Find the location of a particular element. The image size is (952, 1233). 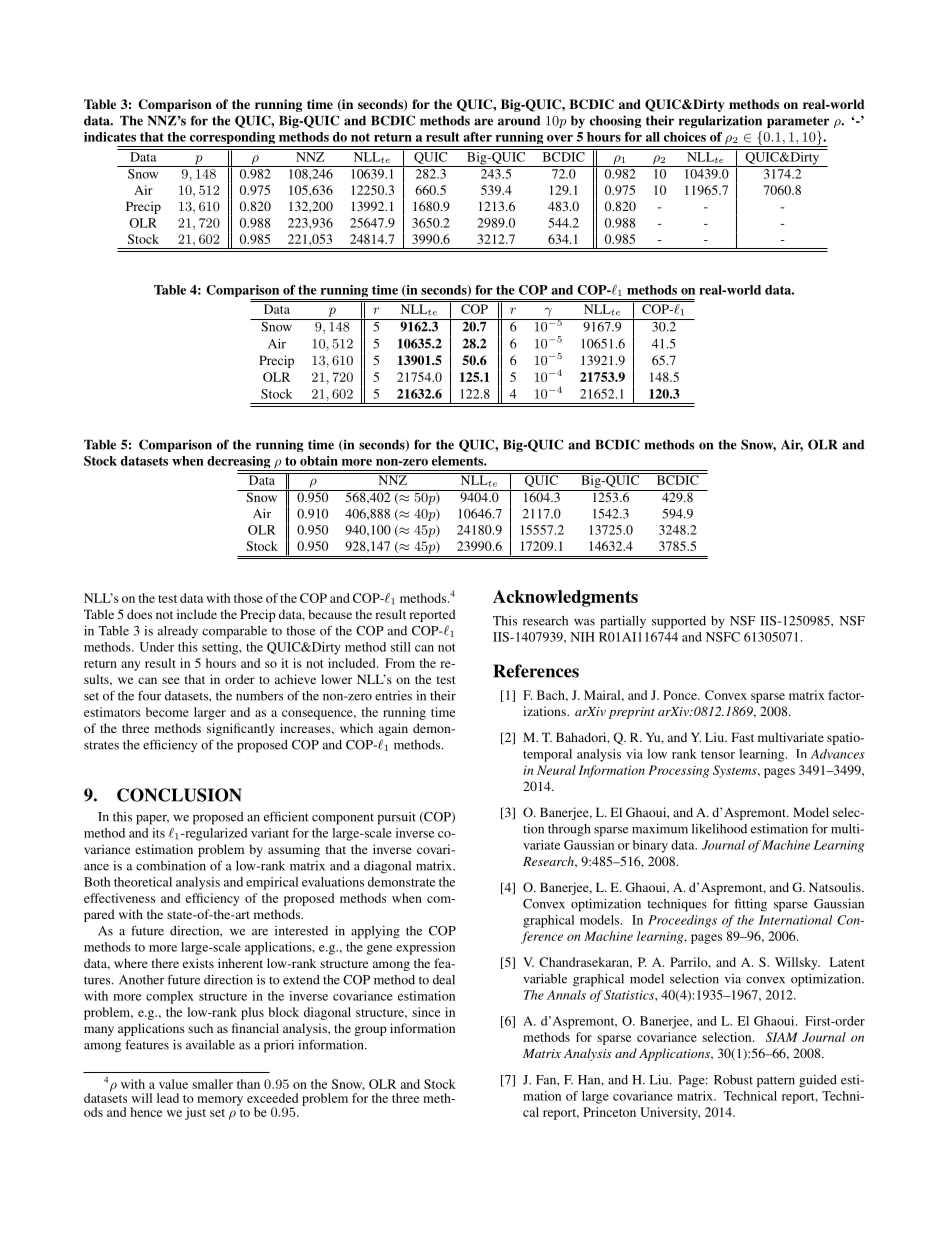

parameter is located at coordinates (798, 122).
